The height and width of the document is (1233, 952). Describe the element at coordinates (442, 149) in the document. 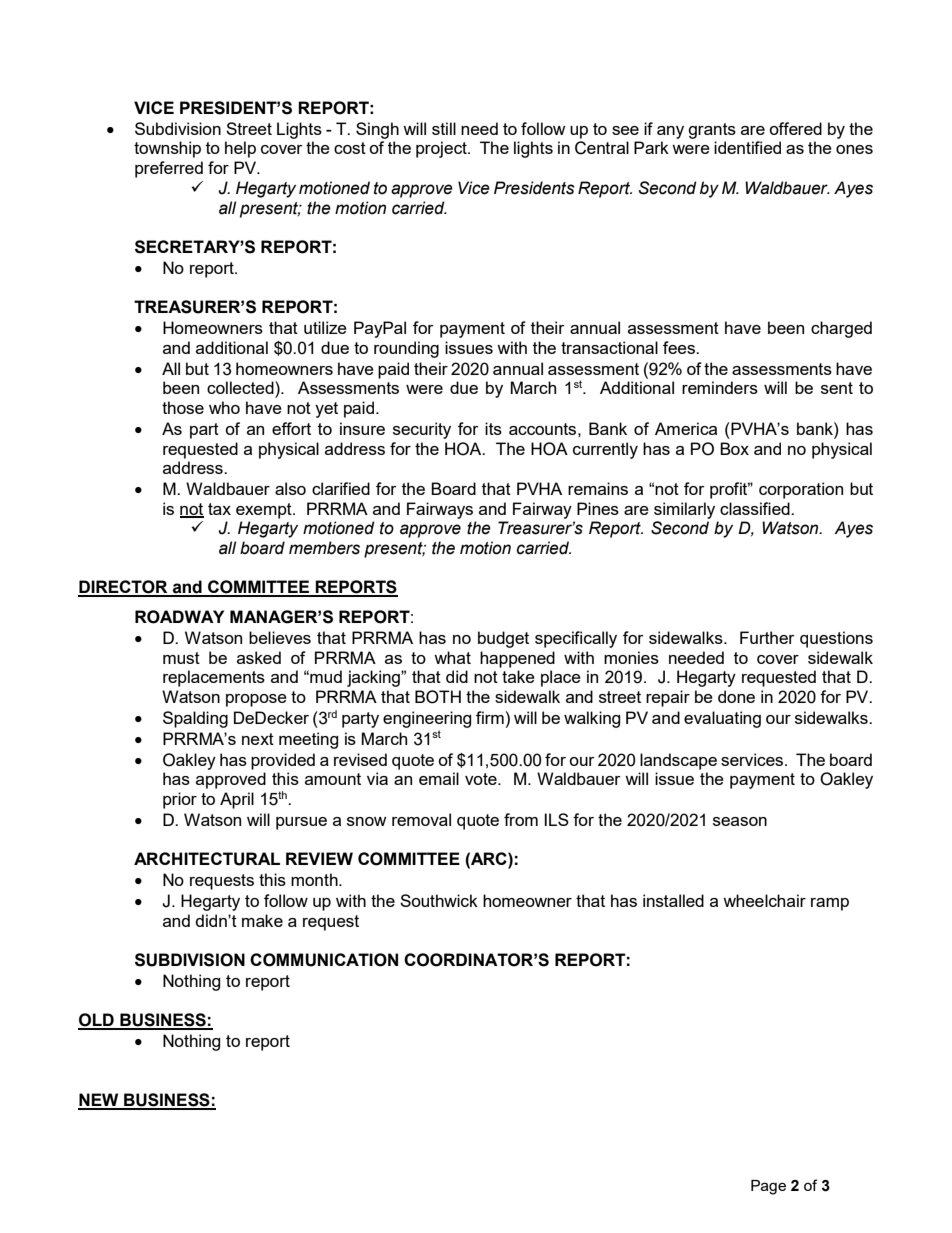

I see `project` at that location.
